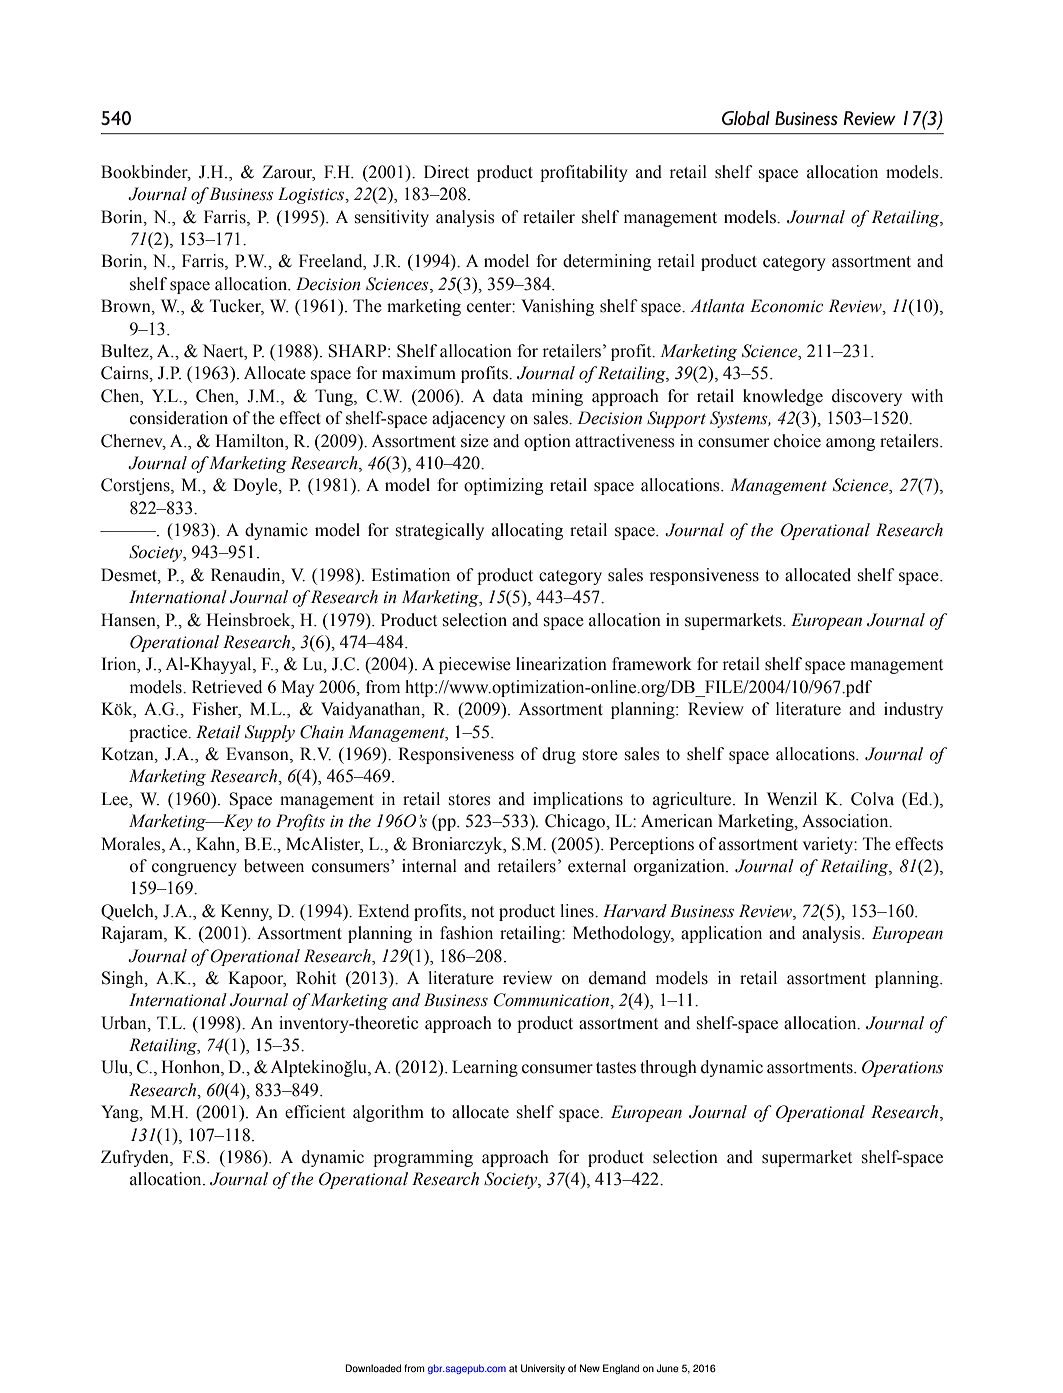 The height and width of the screenshot is (1393, 1063). What do you see at coordinates (312, 195) in the screenshot?
I see `Logistics` at bounding box center [312, 195].
